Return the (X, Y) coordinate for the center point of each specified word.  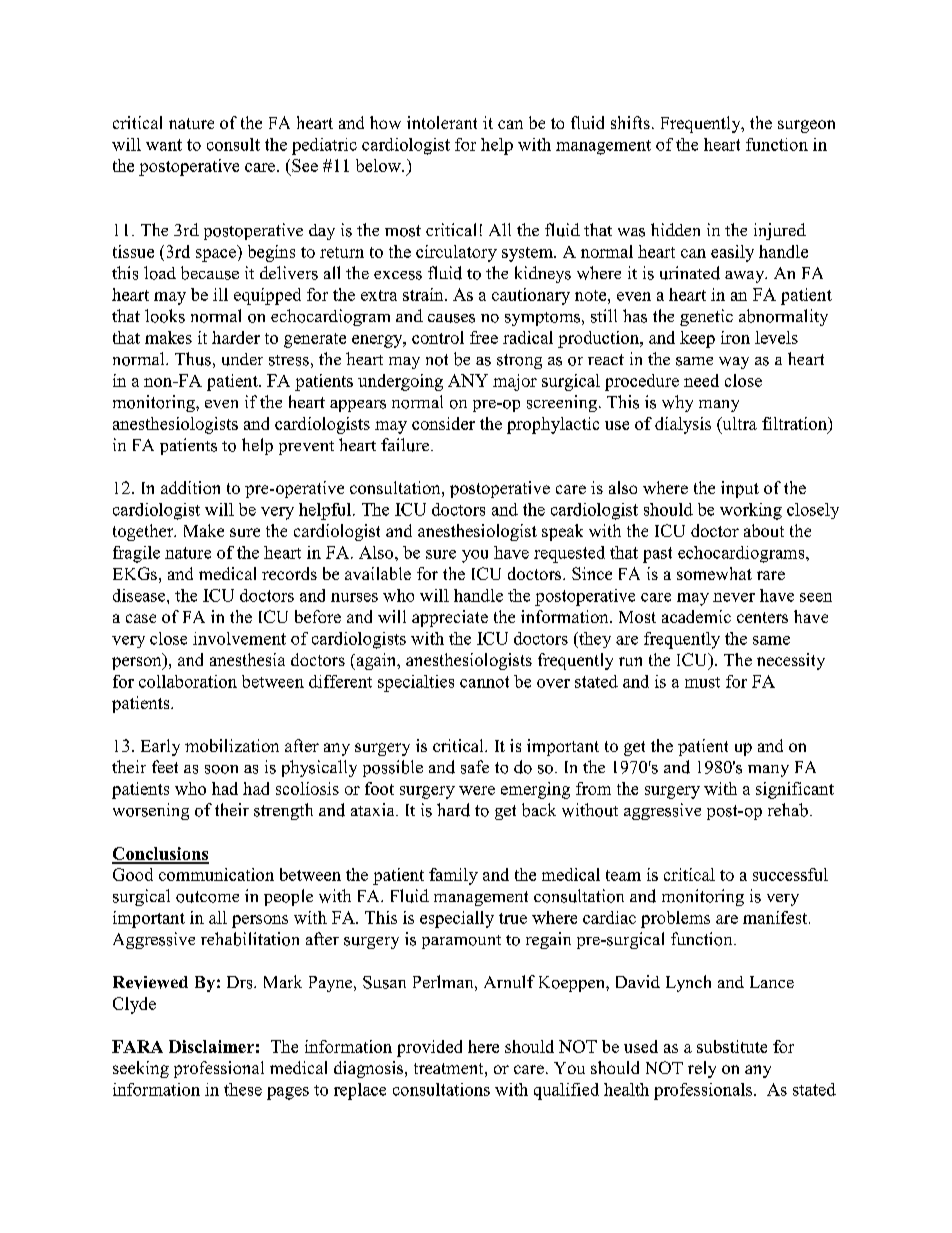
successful (790, 874)
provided (429, 1048)
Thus (193, 359)
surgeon (806, 126)
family (453, 876)
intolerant (442, 122)
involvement (239, 638)
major (515, 382)
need (701, 380)
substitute (732, 1046)
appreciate (450, 618)
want (164, 145)
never (734, 597)
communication (216, 874)
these (243, 1089)
